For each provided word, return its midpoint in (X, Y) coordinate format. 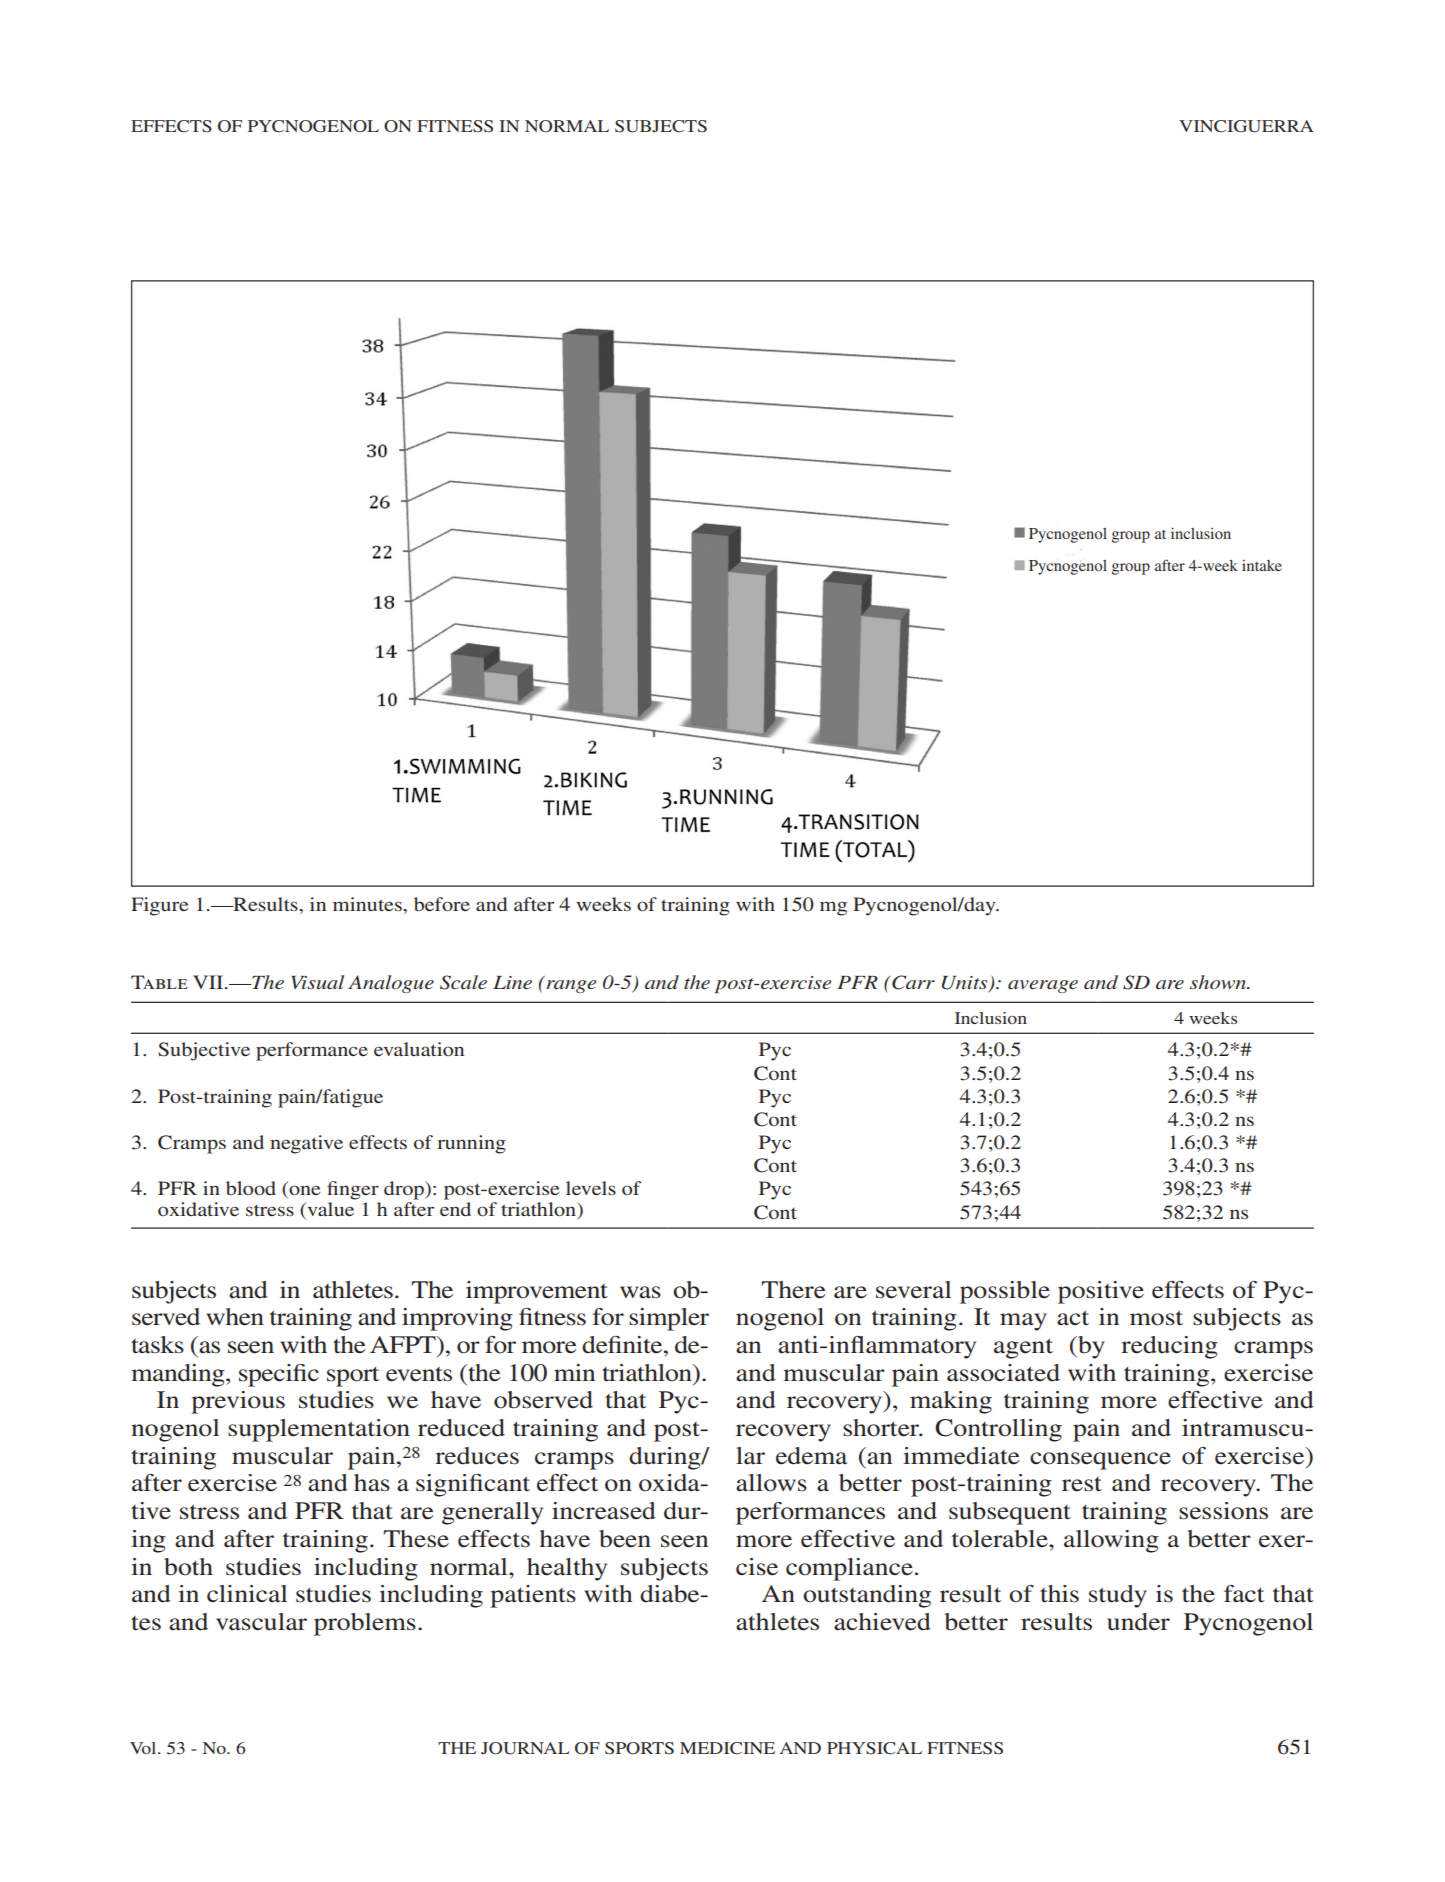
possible (1005, 1292)
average (1043, 986)
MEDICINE (727, 1748)
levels (591, 1188)
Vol (144, 1748)
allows (771, 1483)
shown (1219, 982)
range (571, 986)
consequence (1100, 1461)
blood (251, 1188)
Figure (159, 906)
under (1138, 1622)
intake (1262, 565)
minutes (368, 904)
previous (238, 1402)
